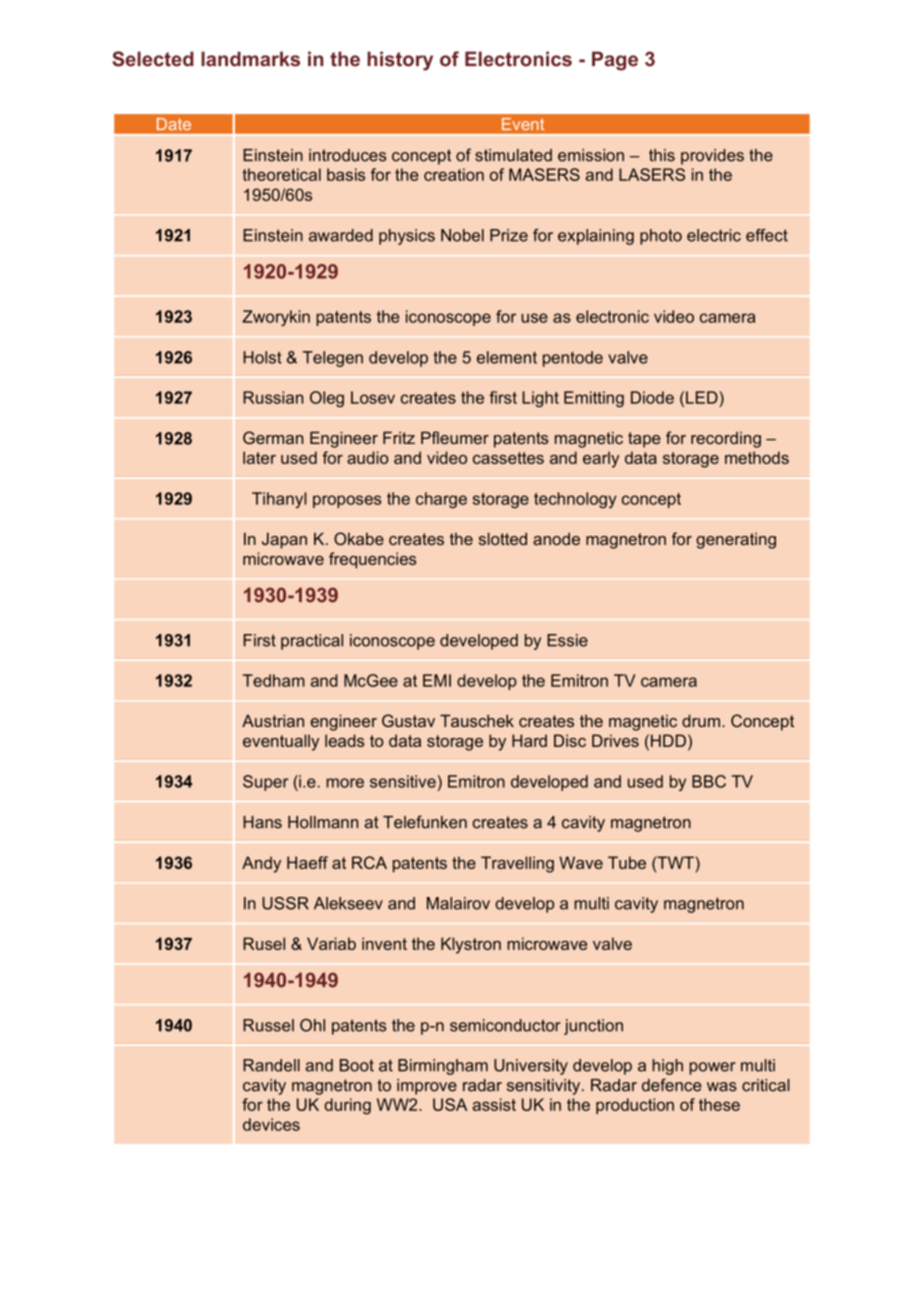  Describe the element at coordinates (403, 781) in the screenshot. I see `sensitive` at that location.
